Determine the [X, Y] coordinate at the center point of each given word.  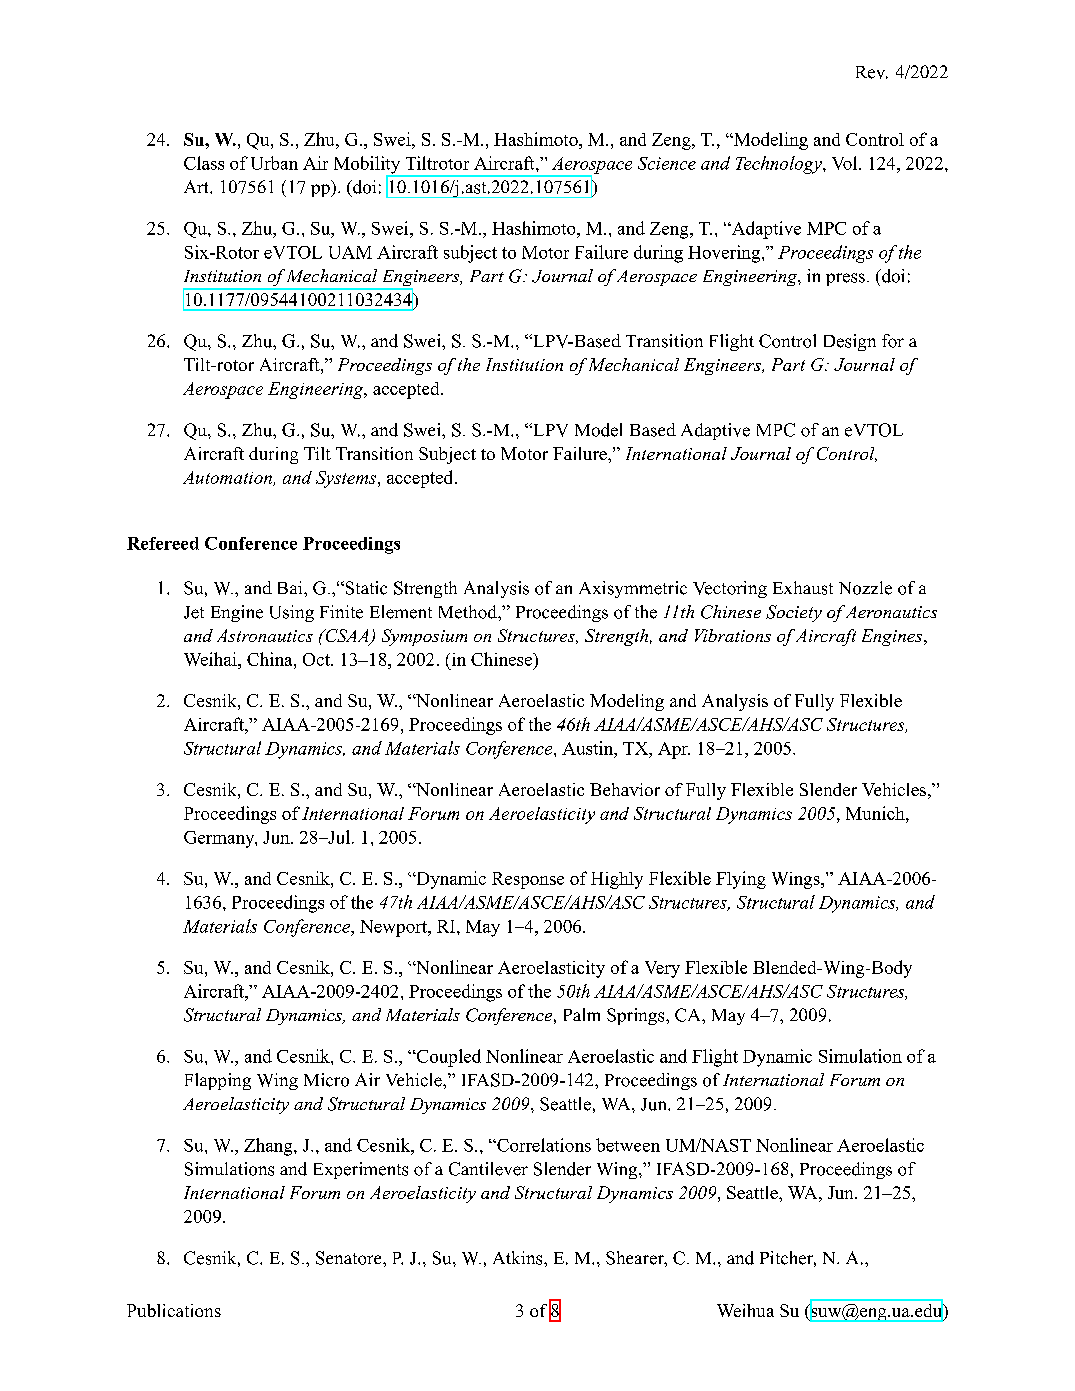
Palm [582, 1014]
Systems [347, 479]
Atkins [519, 1258]
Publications [174, 1310]
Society [794, 613]
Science [667, 163]
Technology [780, 165]
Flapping [218, 1081]
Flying [741, 880]
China [271, 659]
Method [469, 612]
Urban [274, 163]
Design [850, 342]
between [628, 1145]
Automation [228, 478]
